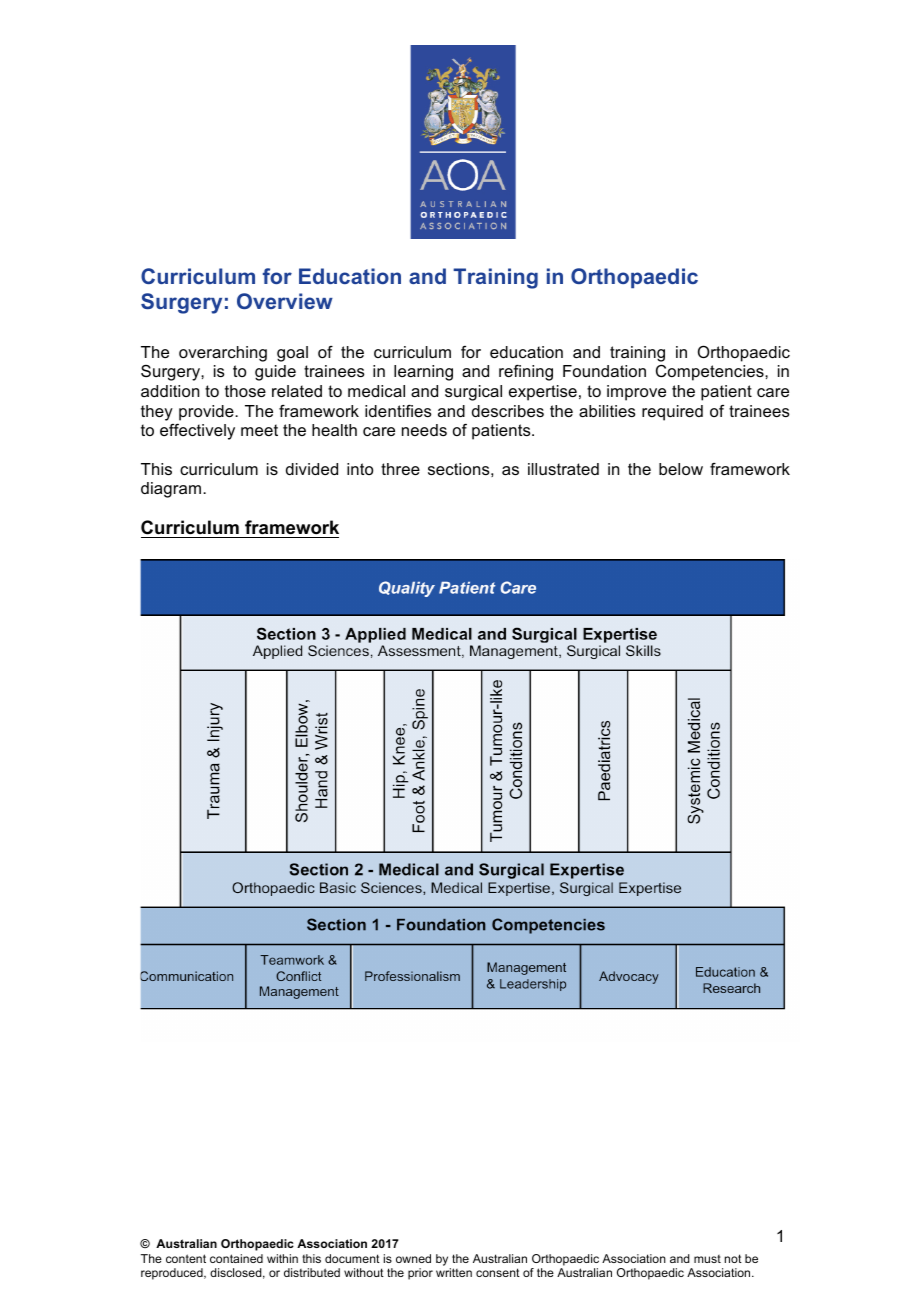  What do you see at coordinates (711, 373) in the screenshot?
I see `Competencies` at bounding box center [711, 373].
